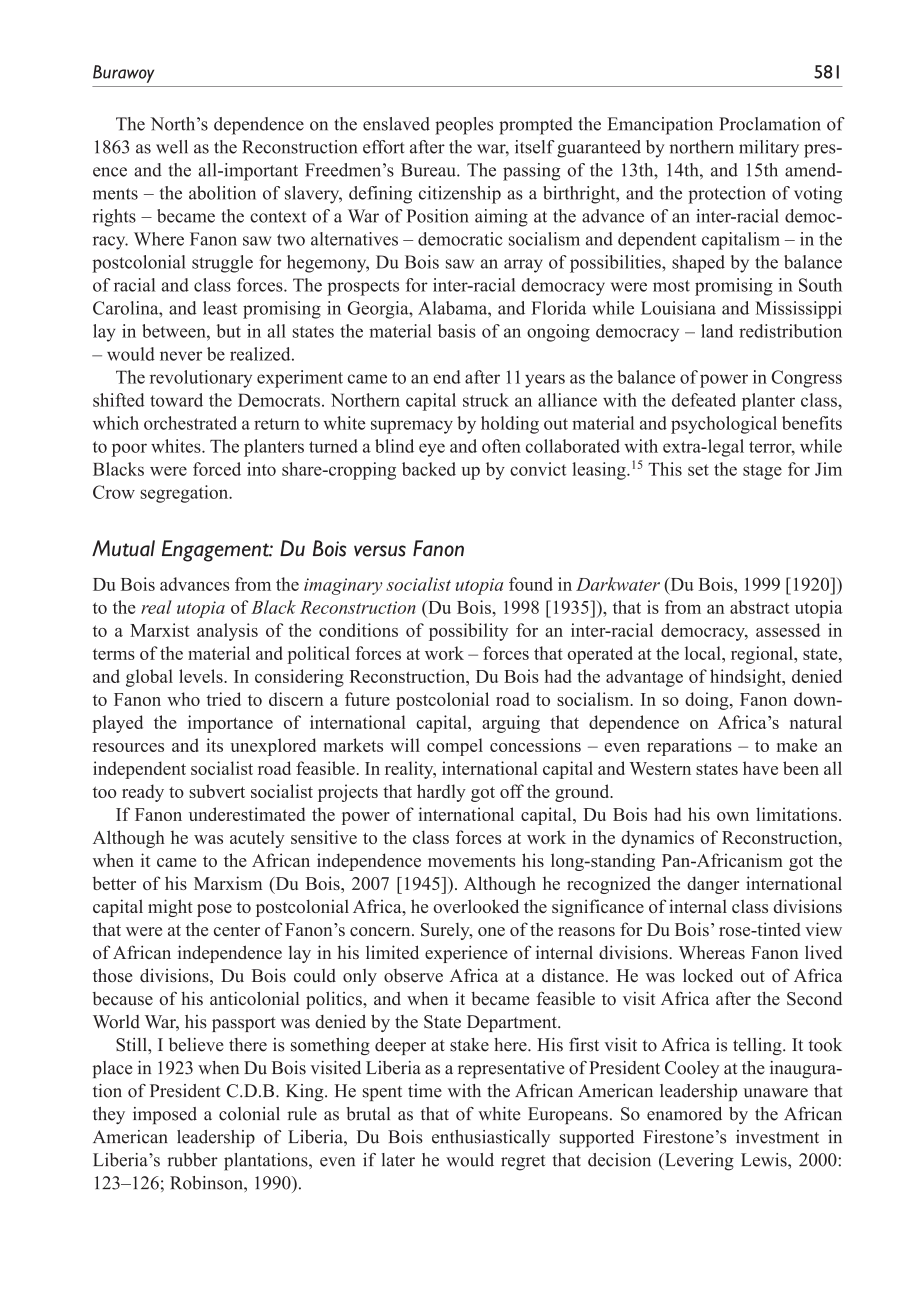  What do you see at coordinates (769, 149) in the screenshot?
I see `military` at bounding box center [769, 149].
